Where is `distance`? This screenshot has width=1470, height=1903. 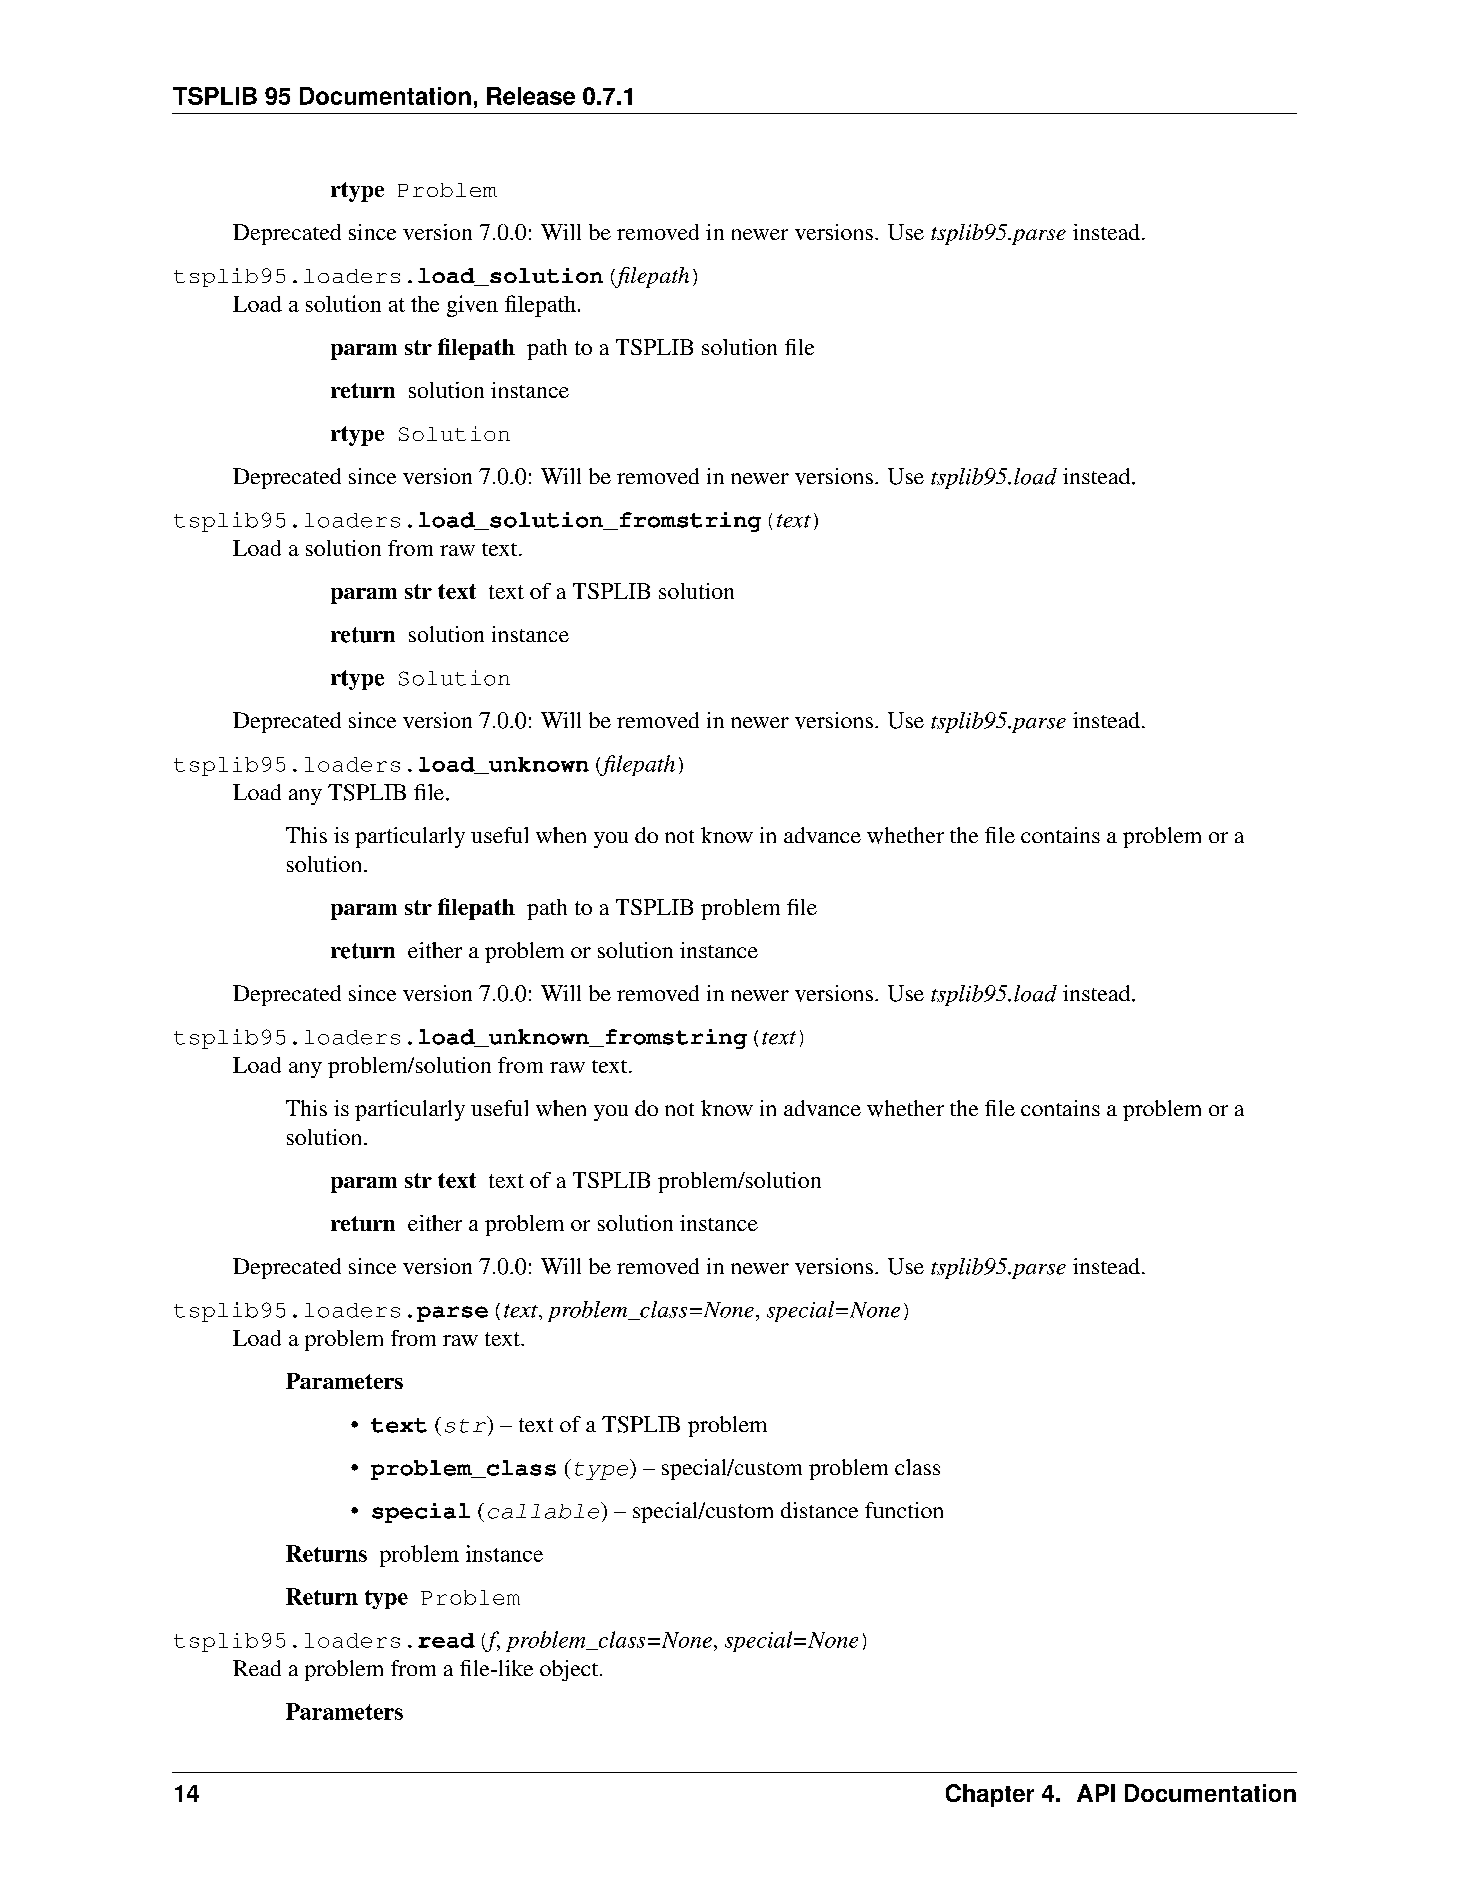 distance is located at coordinates (819, 1510).
